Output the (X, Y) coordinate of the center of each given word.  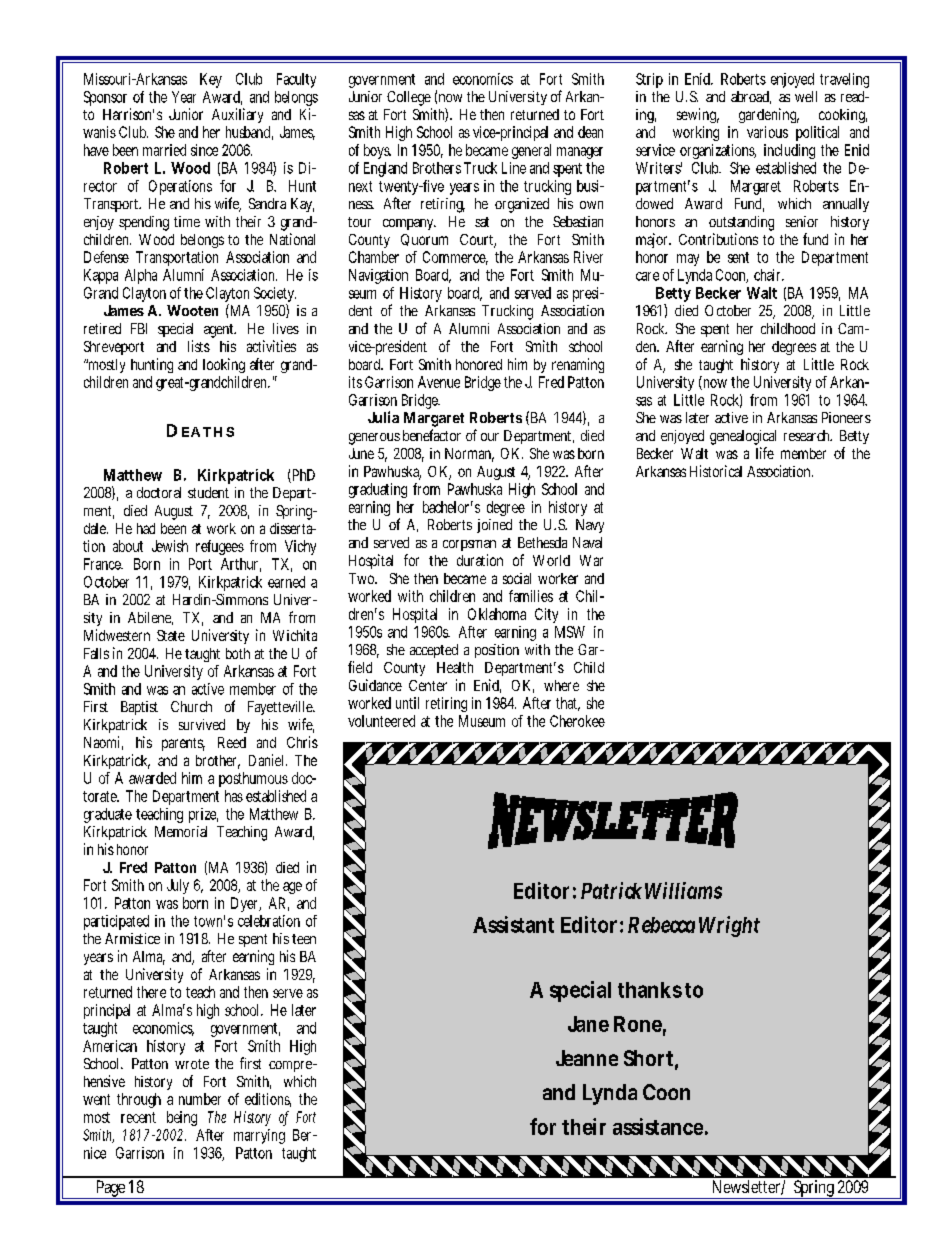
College (409, 100)
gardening (769, 117)
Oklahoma (497, 614)
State (171, 635)
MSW (570, 632)
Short (648, 1058)
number (200, 1099)
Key (211, 80)
